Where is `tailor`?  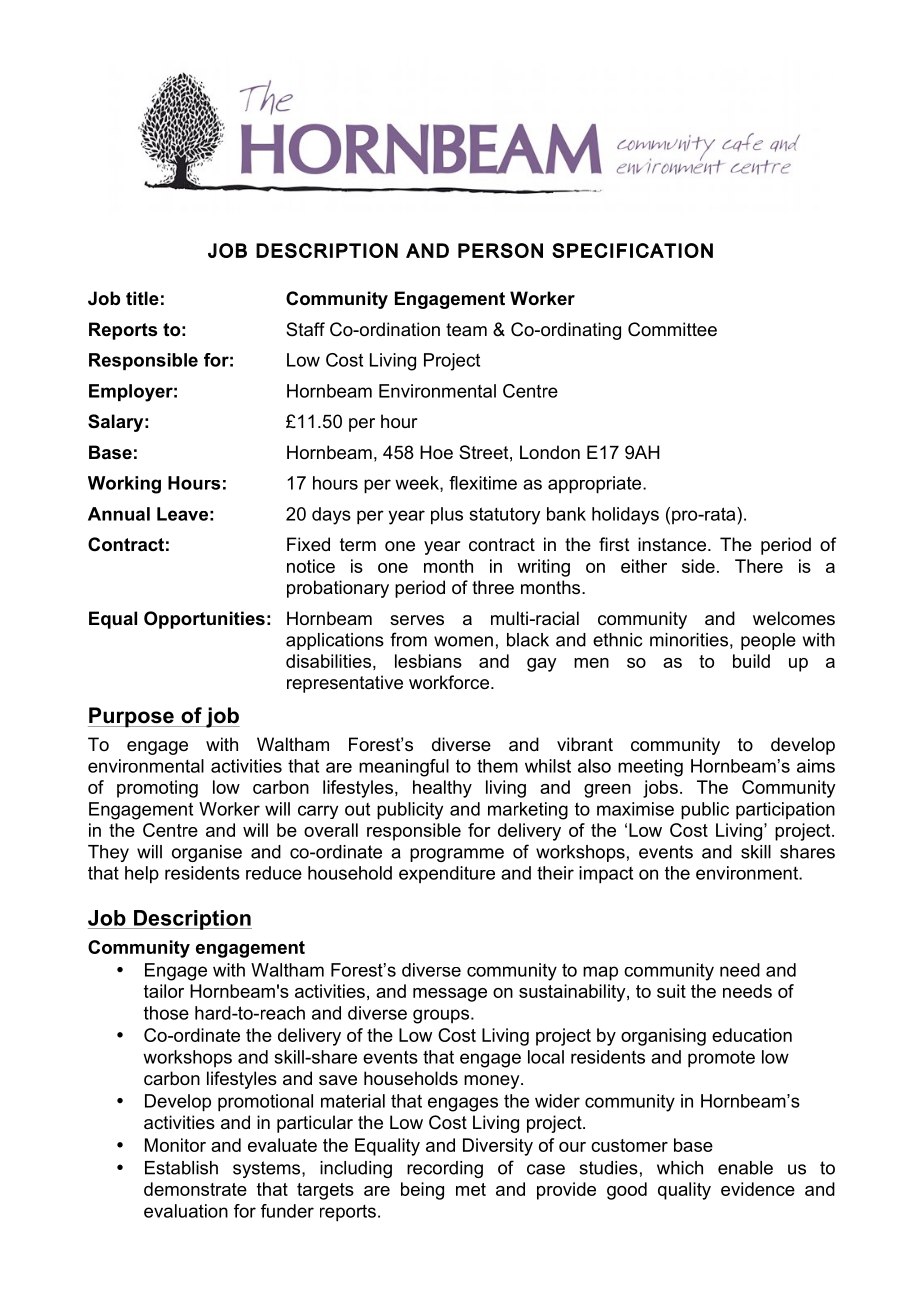
tailor is located at coordinates (164, 991).
